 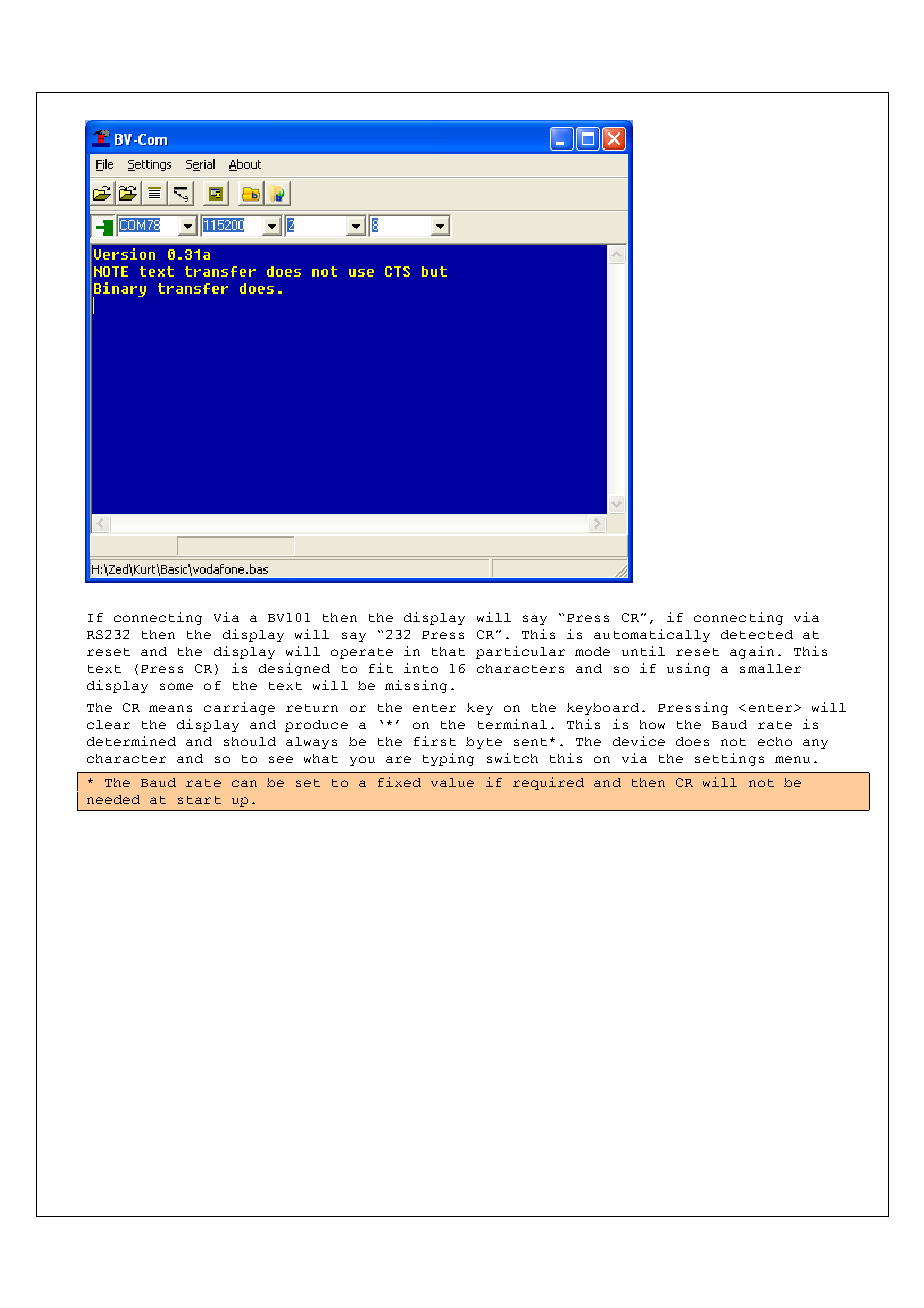 I want to click on see, so click(x=281, y=759).
